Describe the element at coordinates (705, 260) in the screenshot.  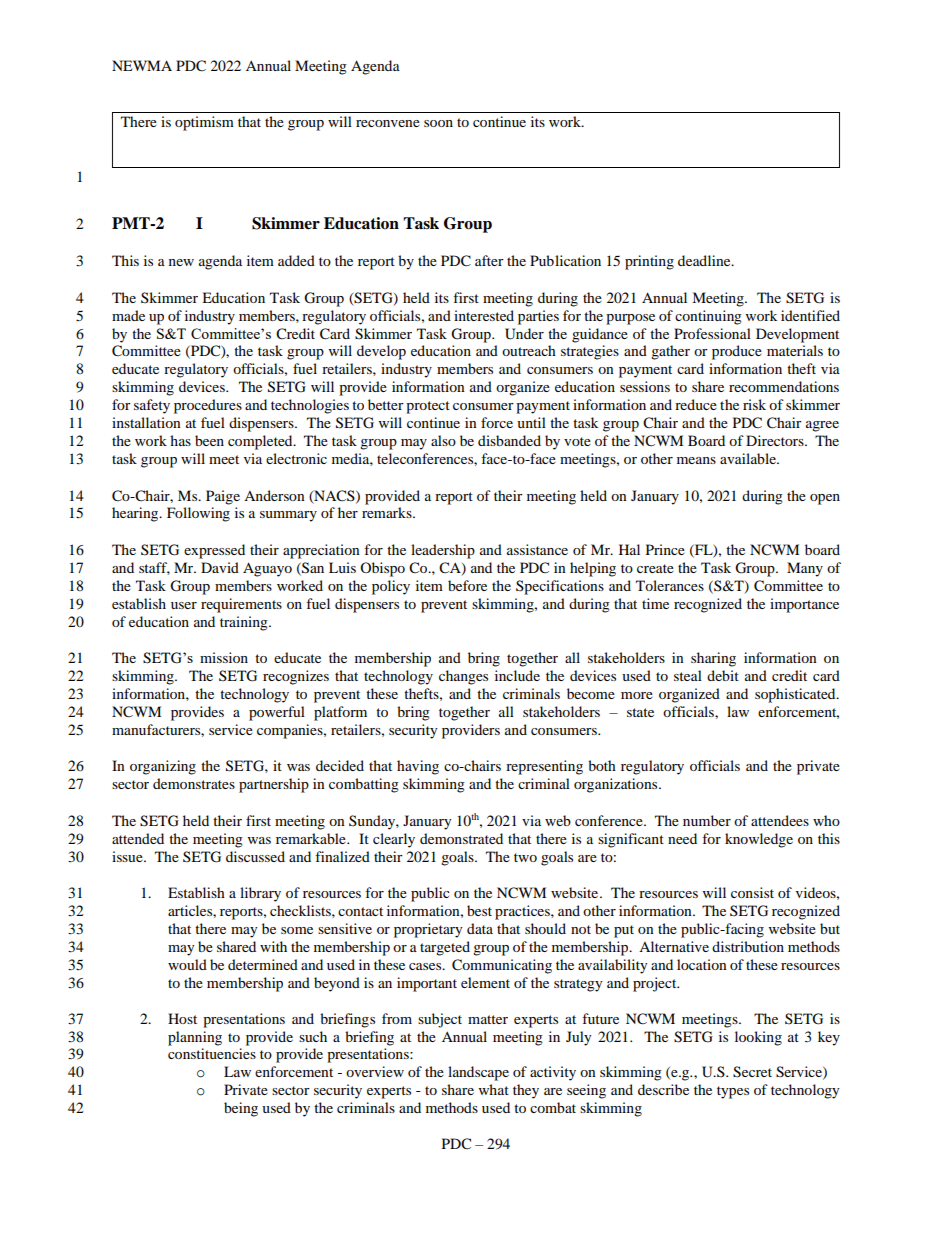
I see `deadline` at that location.
